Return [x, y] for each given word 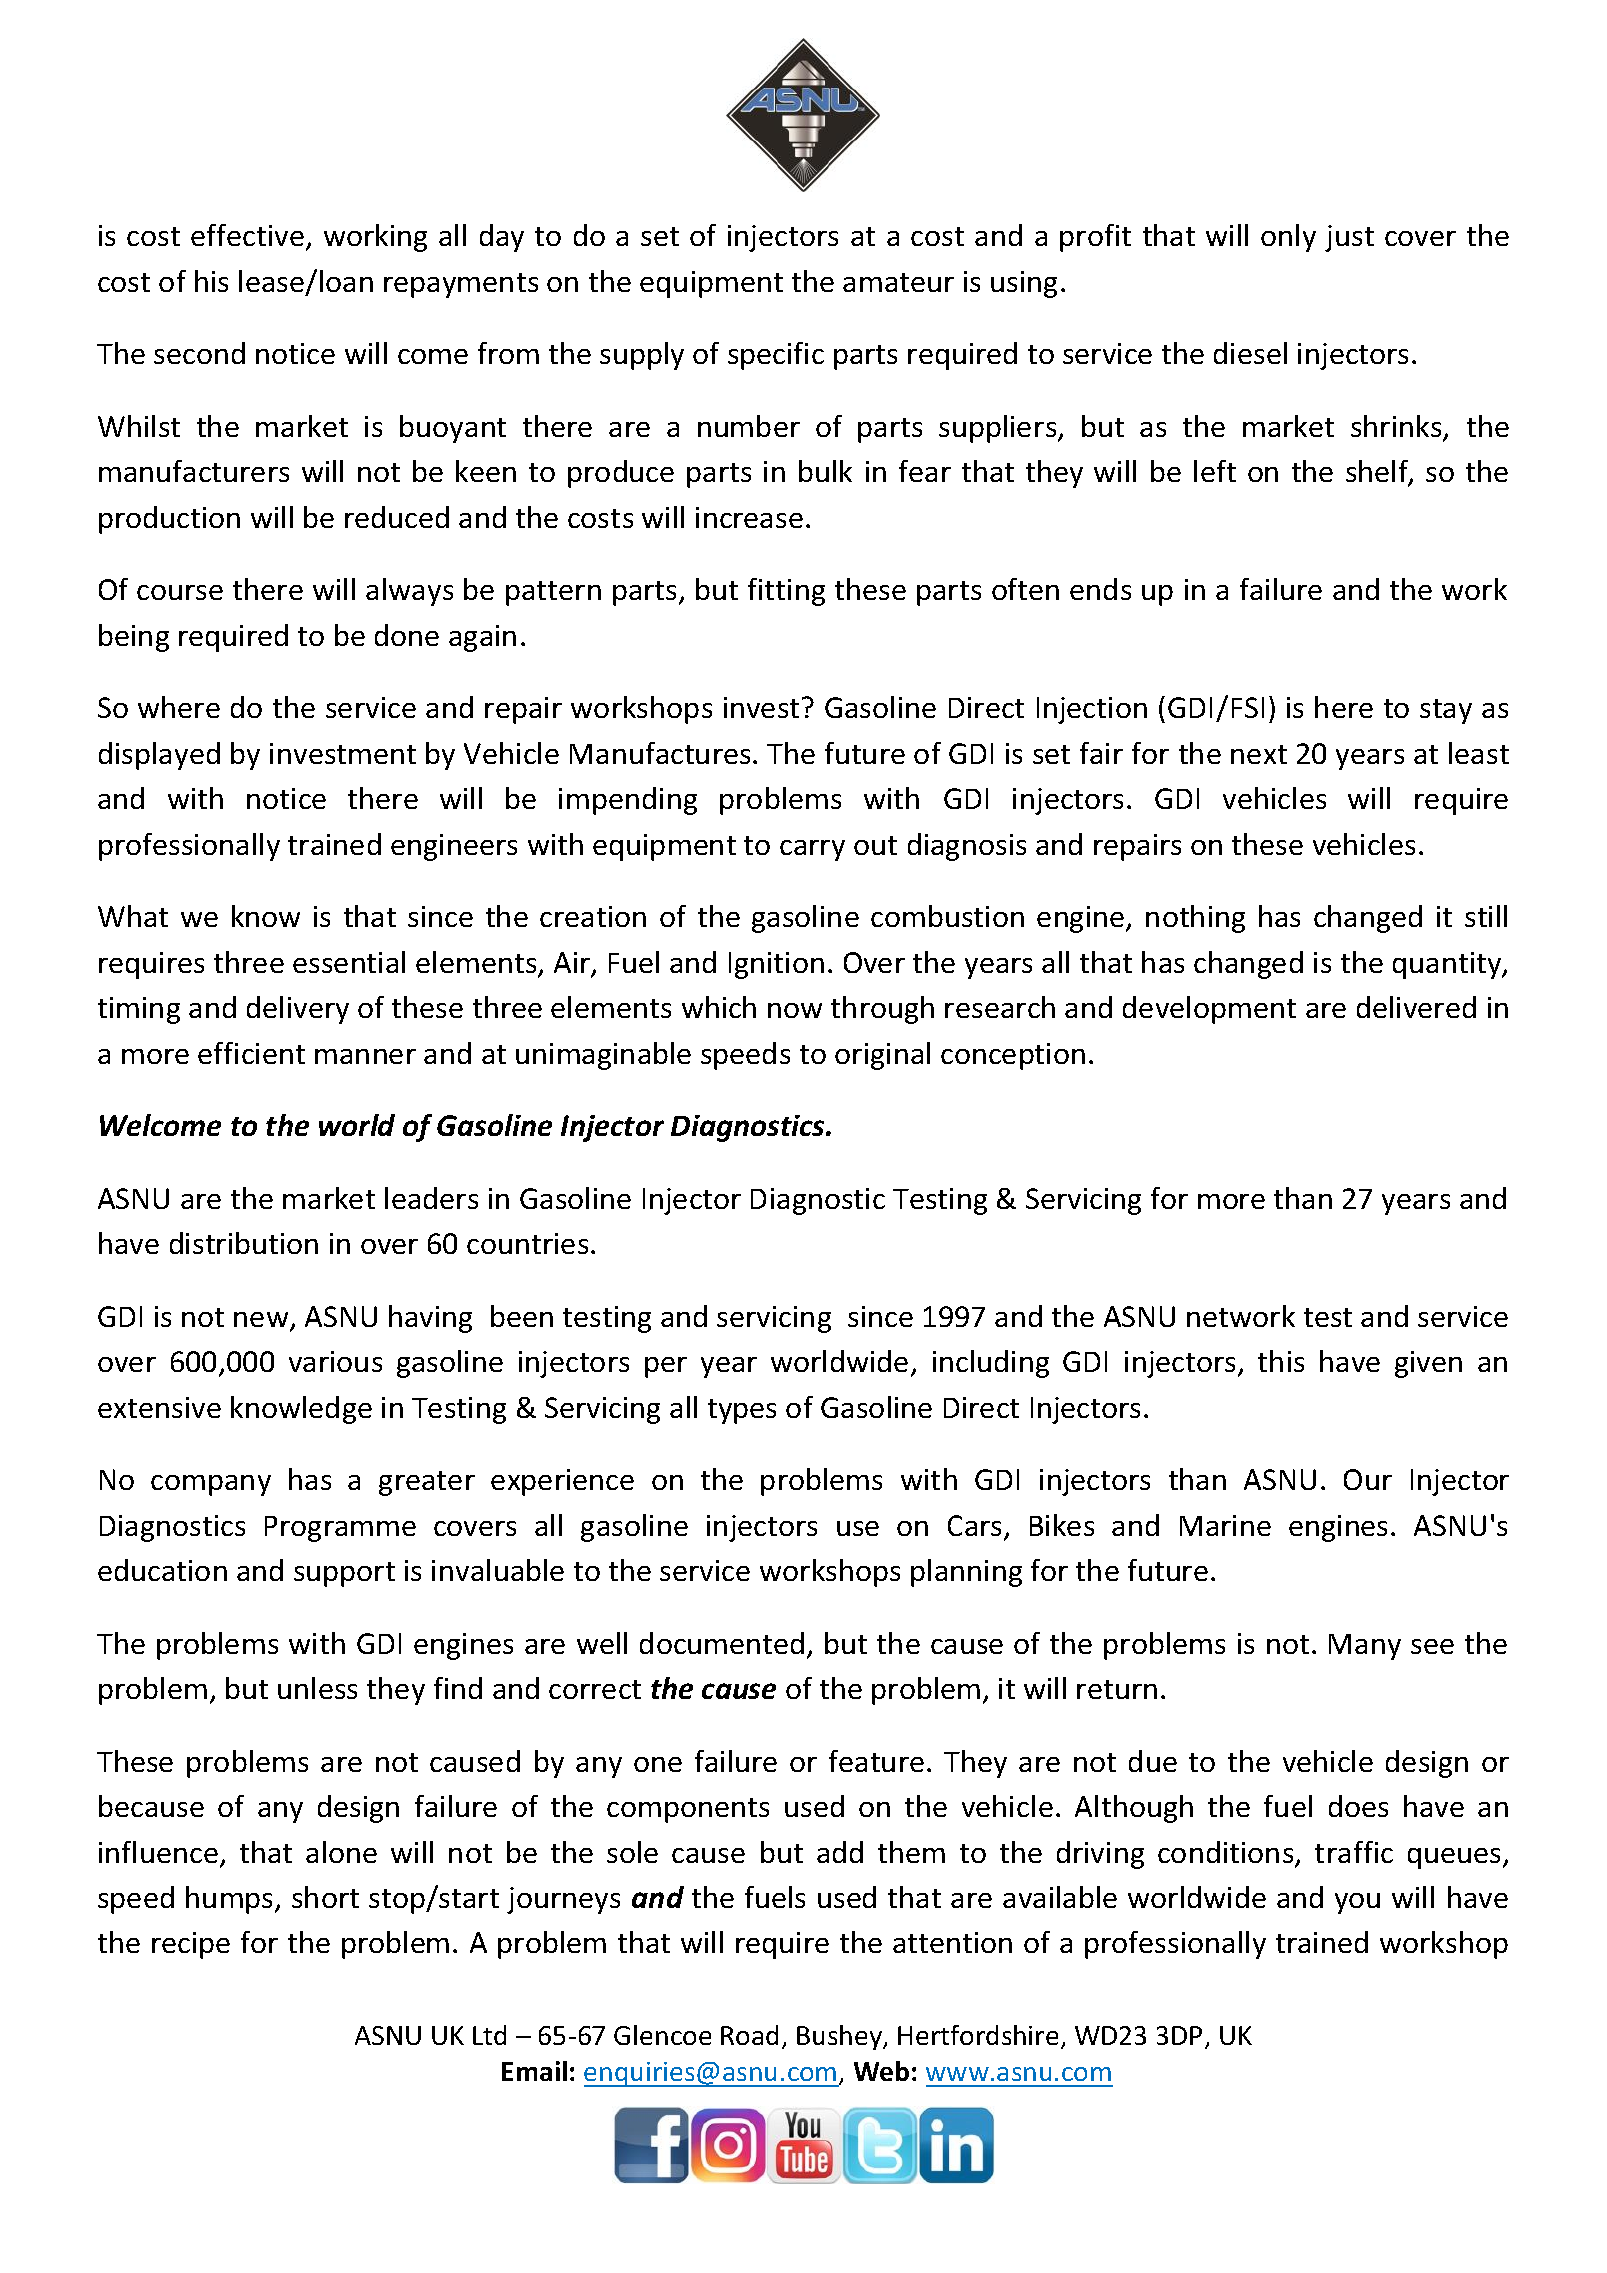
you [1357, 1903]
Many [1365, 1647]
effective [247, 235]
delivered [1416, 1007]
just [1349, 238]
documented [722, 1643]
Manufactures [660, 753]
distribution [244, 1243]
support [344, 1574]
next [1259, 754]
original [882, 1056]
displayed [159, 756]
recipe [191, 1945]
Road [749, 2035]
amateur [898, 282]
